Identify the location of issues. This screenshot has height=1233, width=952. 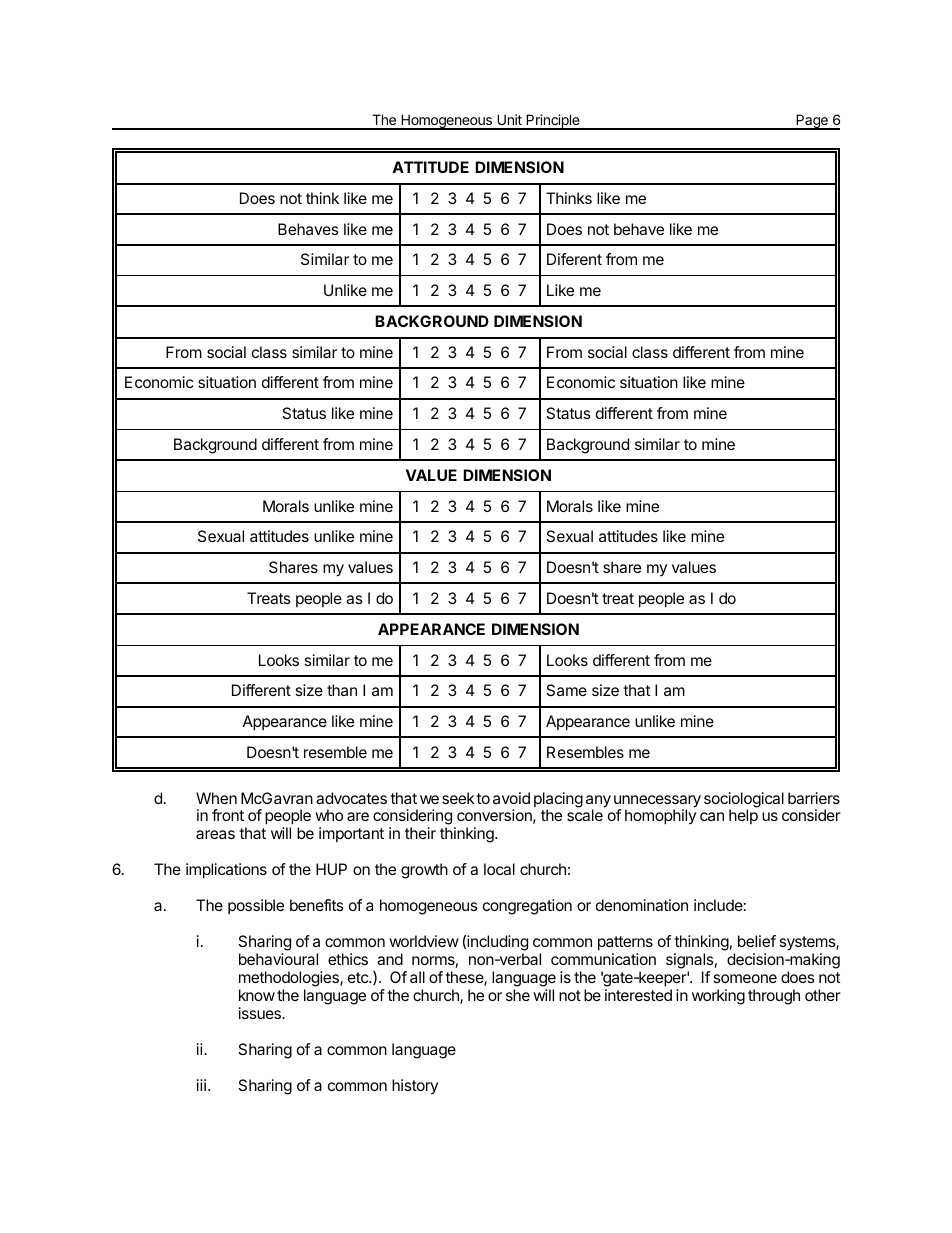
(261, 1013).
